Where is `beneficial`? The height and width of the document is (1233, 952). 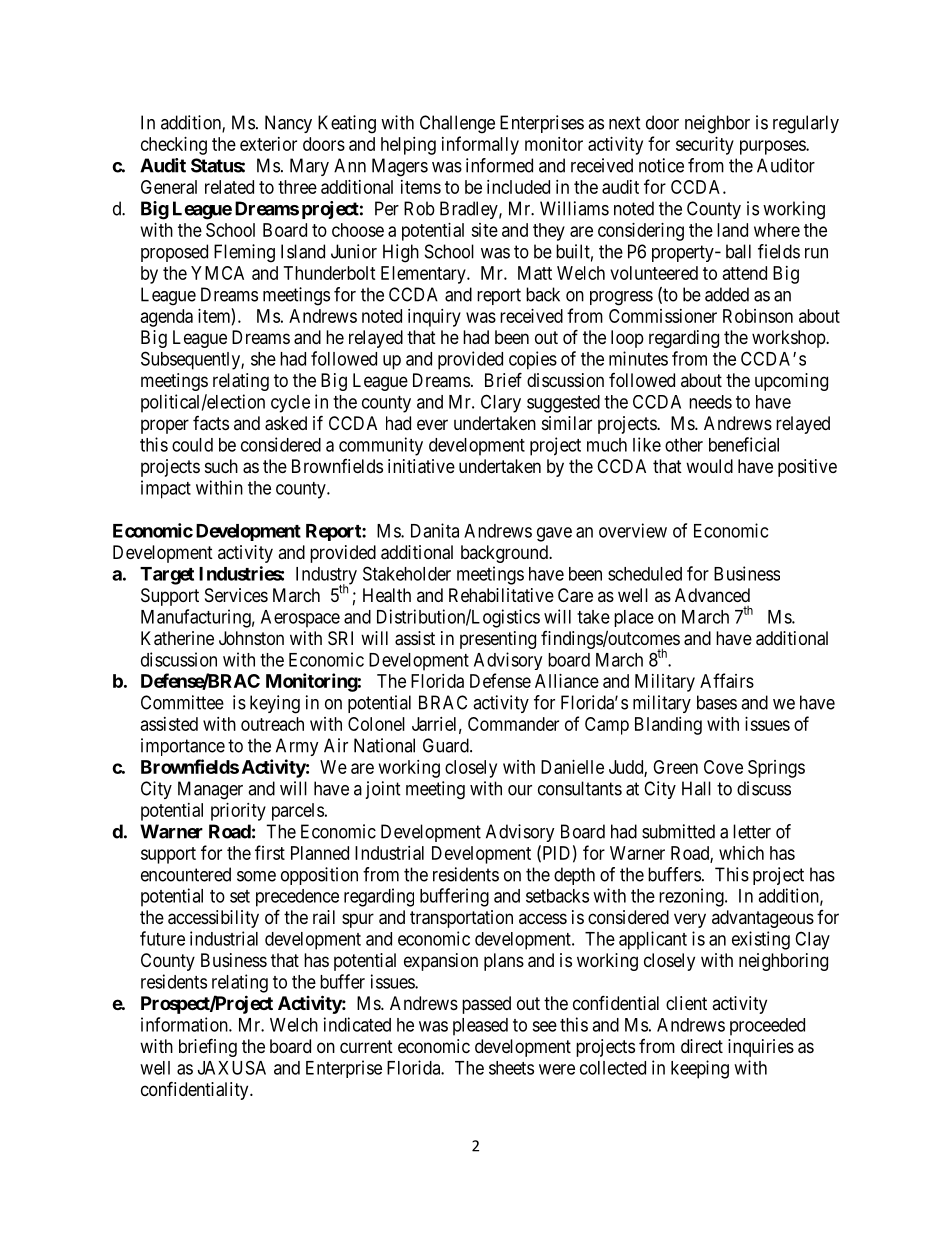
beneficial is located at coordinates (744, 444).
